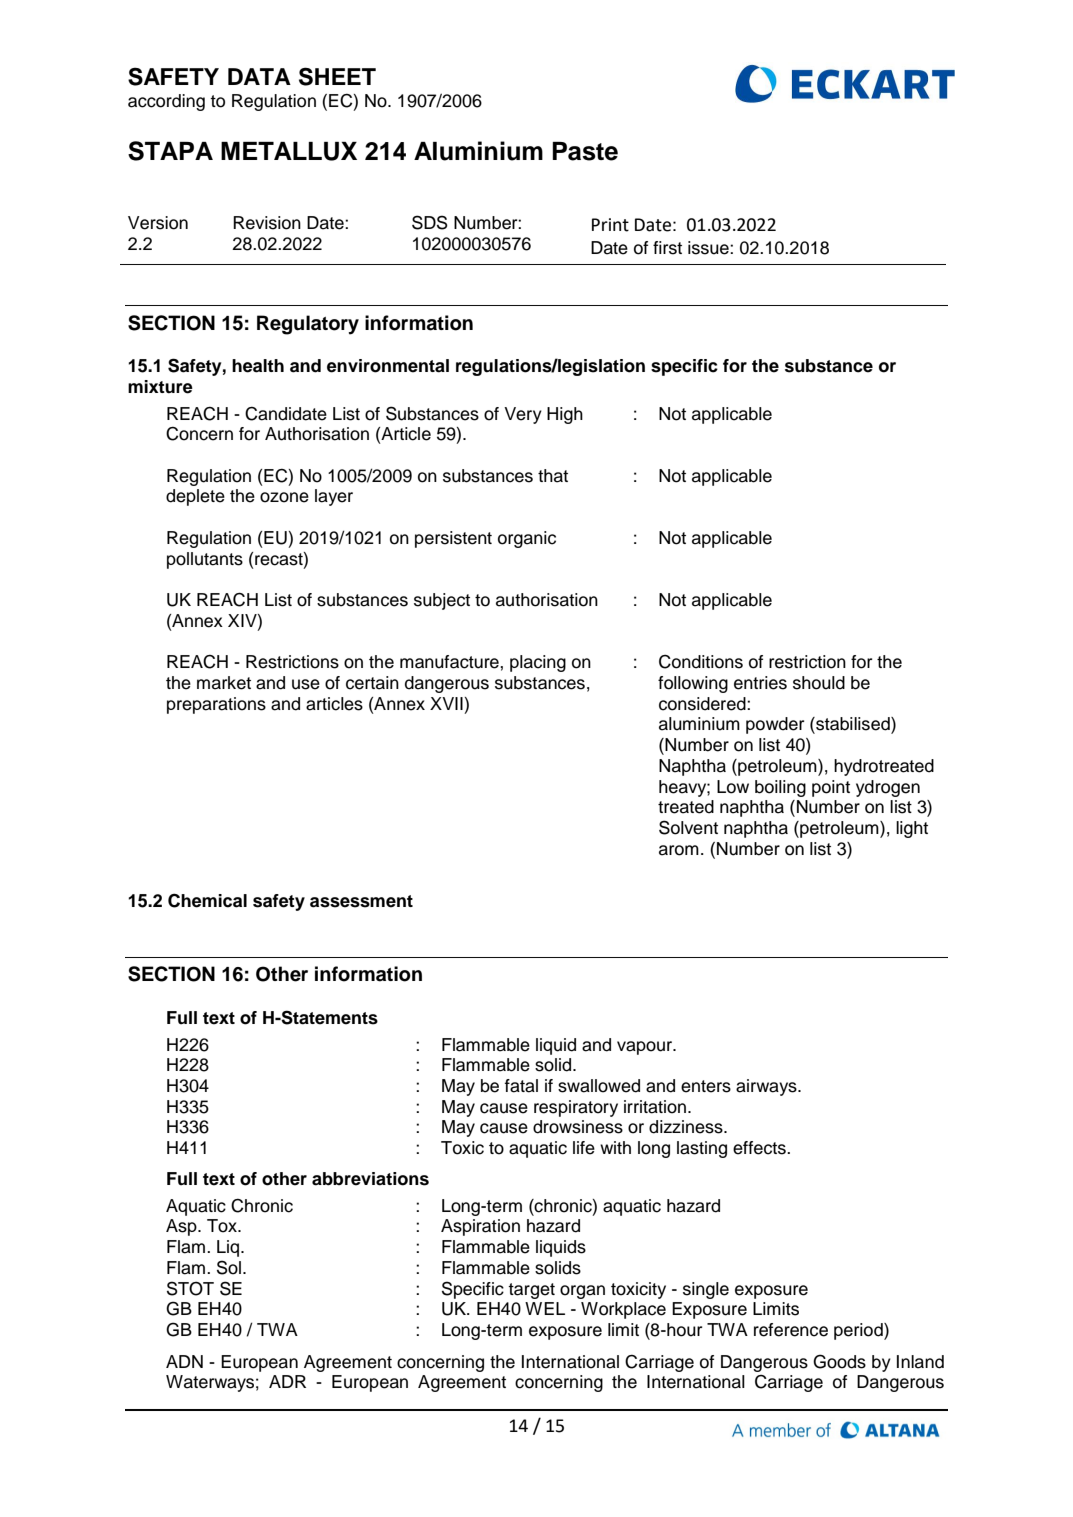 The height and width of the screenshot is (1517, 1073). Describe the element at coordinates (819, 683) in the screenshot. I see `should` at that location.
